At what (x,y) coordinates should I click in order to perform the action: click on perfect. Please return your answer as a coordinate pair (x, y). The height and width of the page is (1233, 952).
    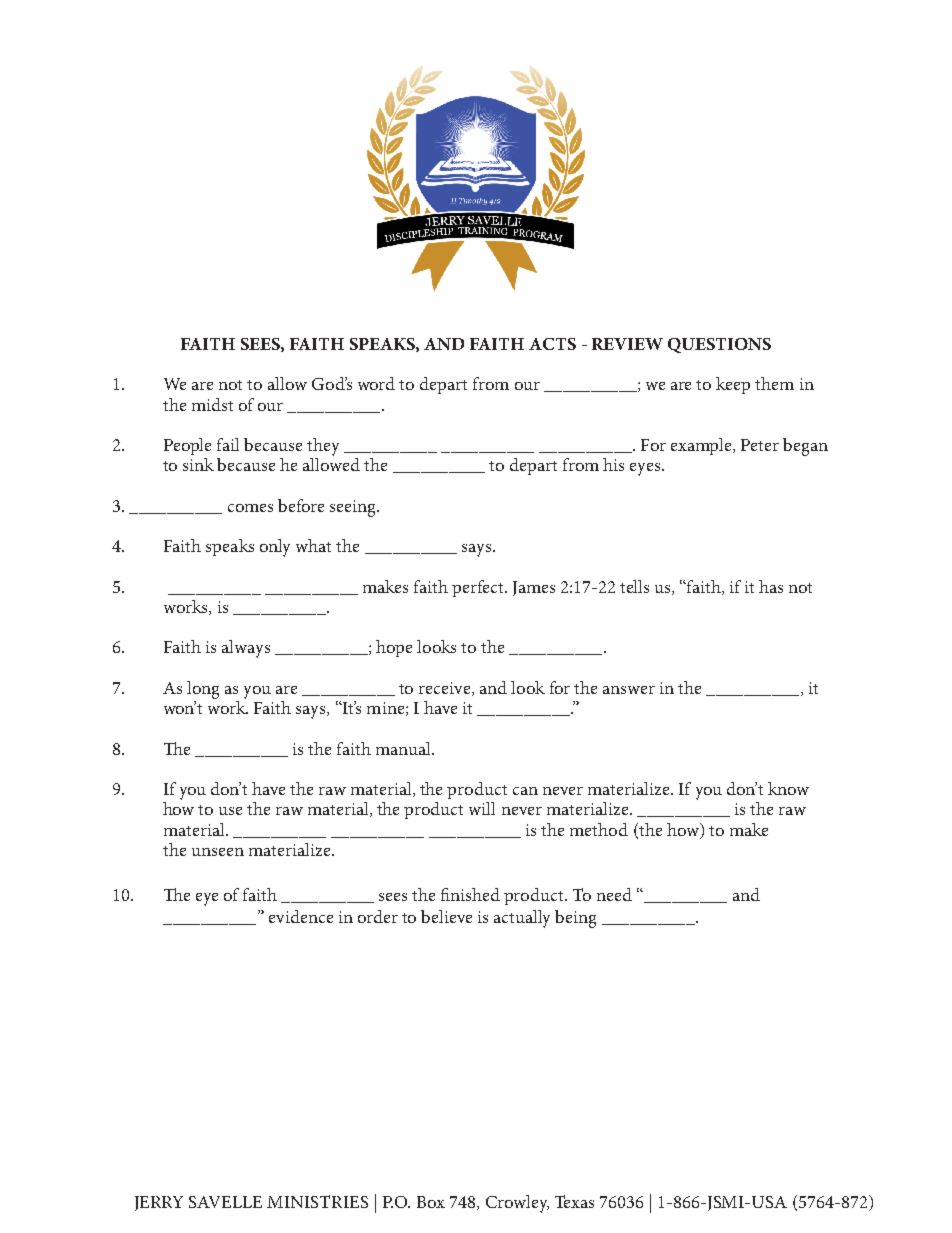
    Looking at the image, I should click on (479, 588).
